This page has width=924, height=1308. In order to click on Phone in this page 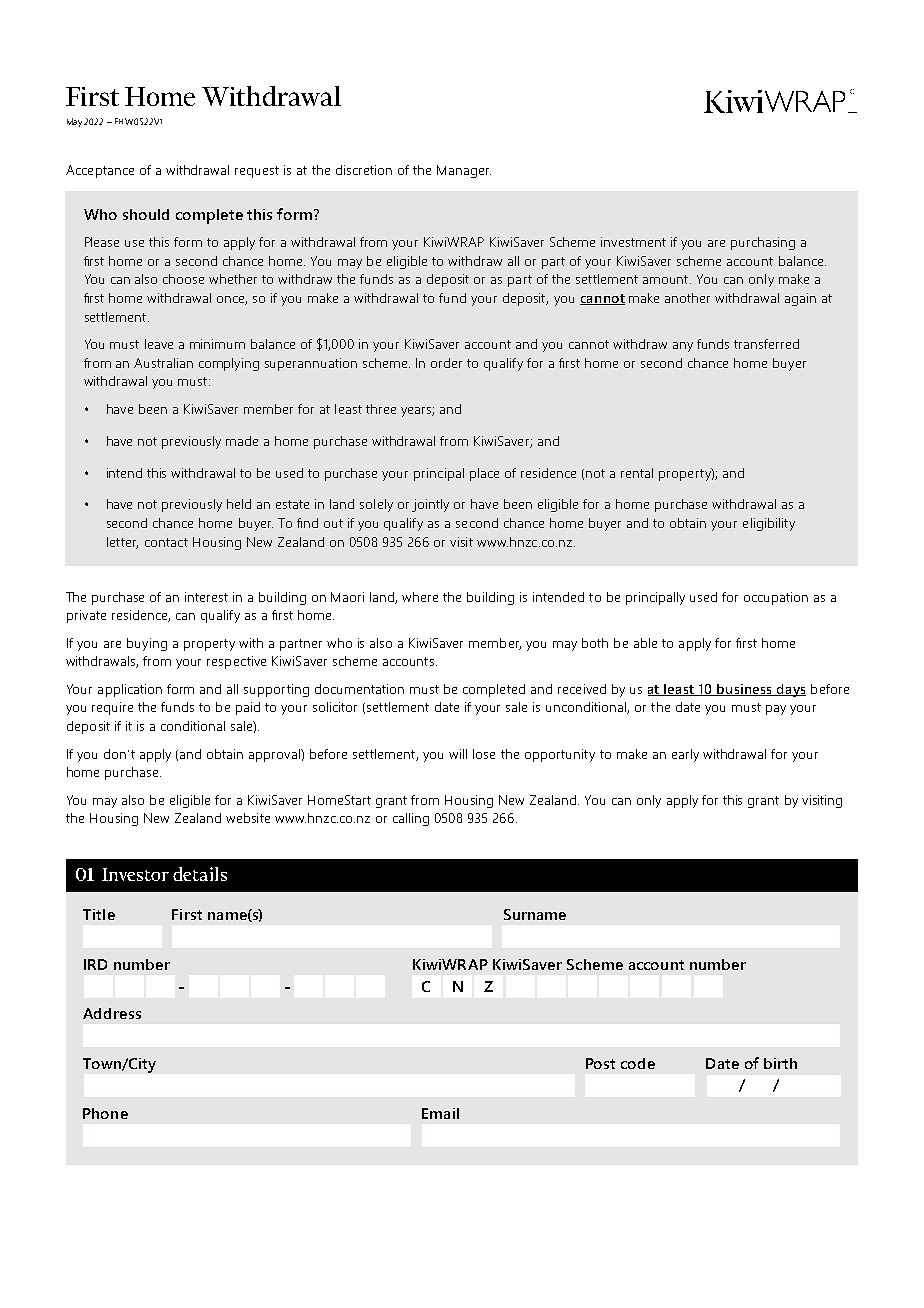, I will do `click(105, 1113)`.
